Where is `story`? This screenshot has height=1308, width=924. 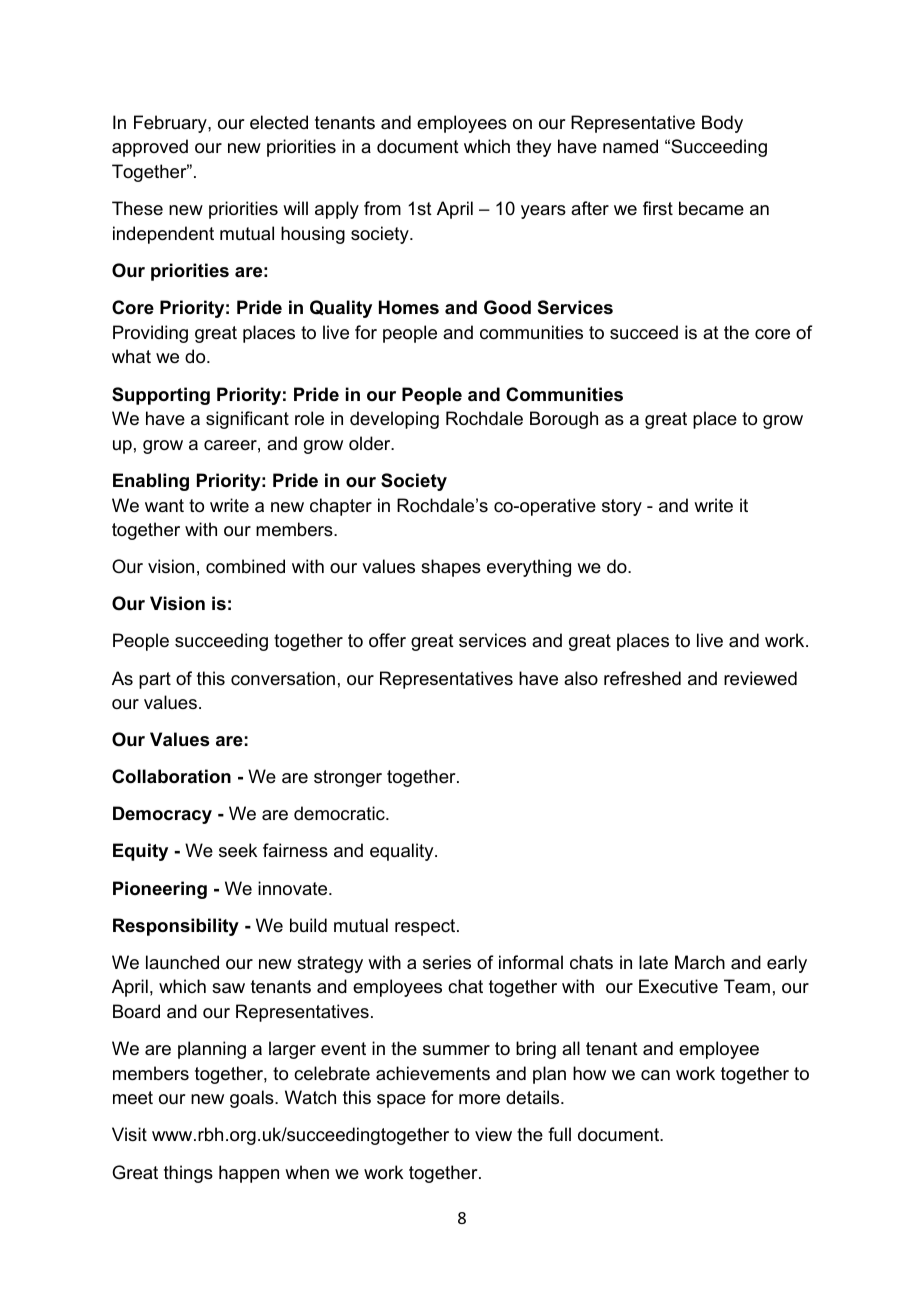
story is located at coordinates (622, 507).
